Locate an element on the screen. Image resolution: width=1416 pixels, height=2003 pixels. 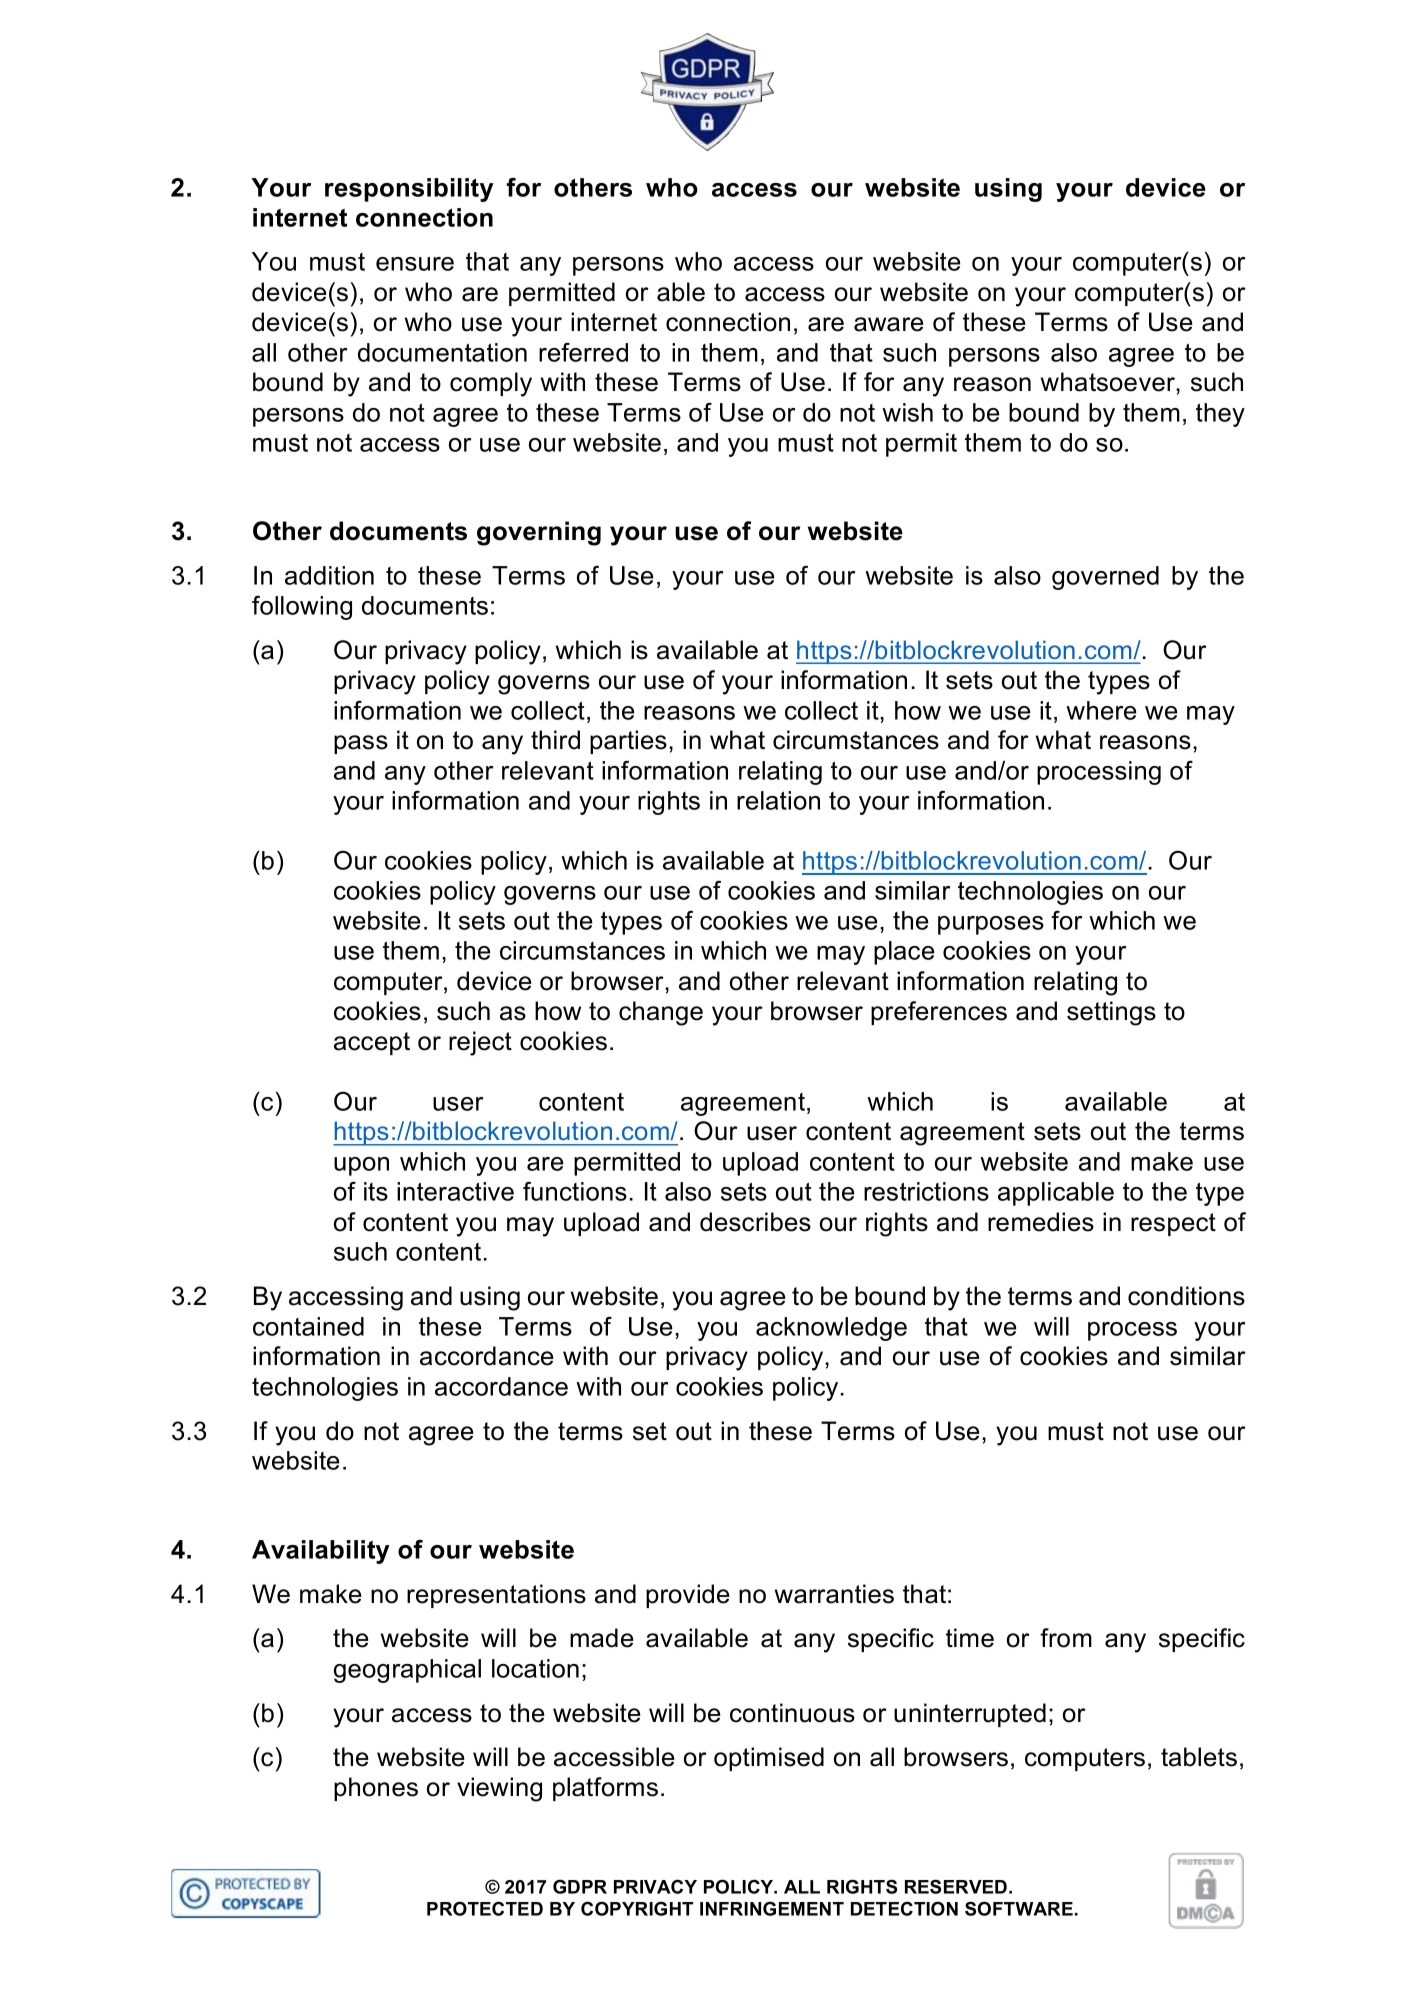
contained is located at coordinates (308, 1326).
